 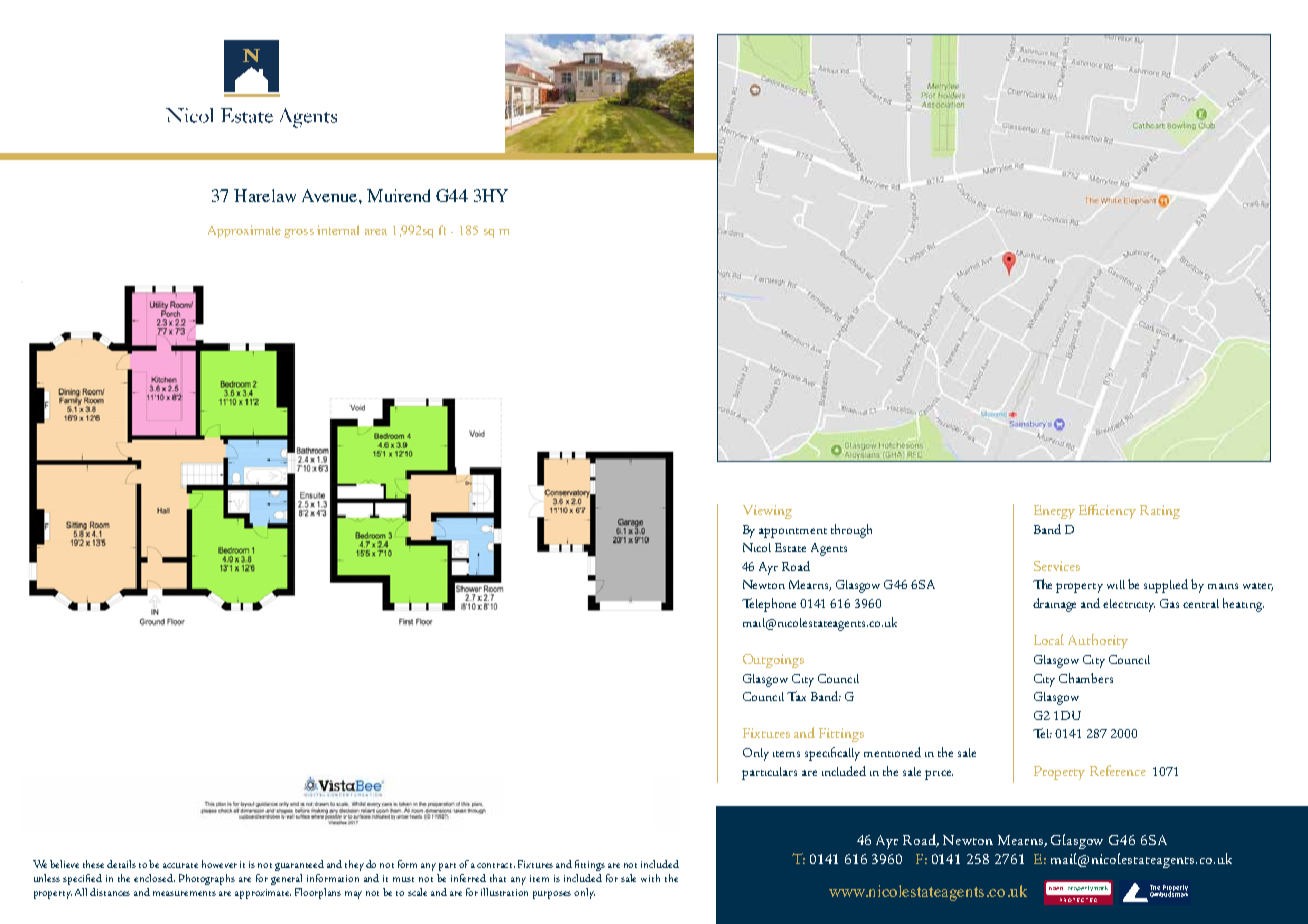 I want to click on Authority, so click(x=1098, y=641).
